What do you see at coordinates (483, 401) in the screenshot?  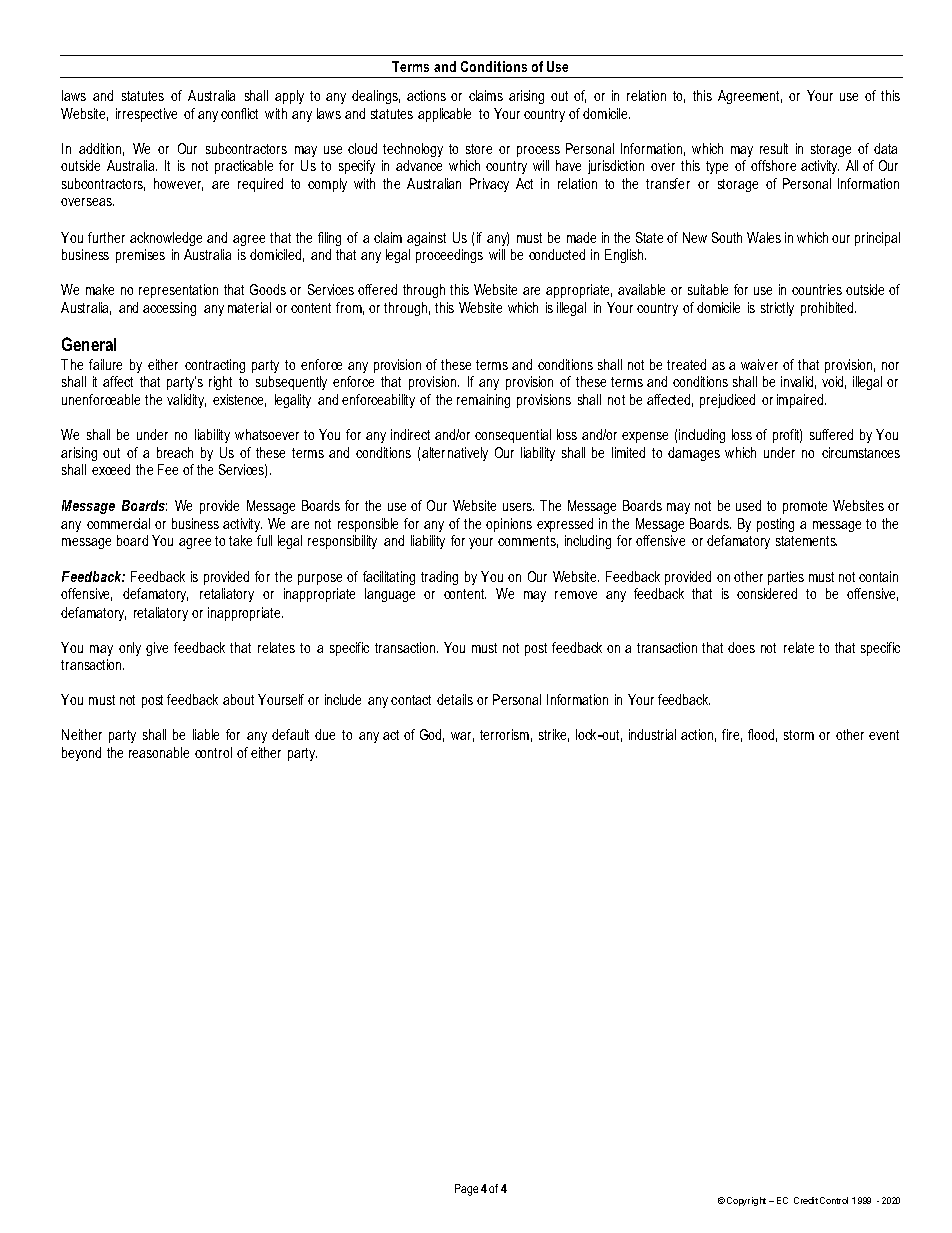 I see `remaining` at bounding box center [483, 401].
